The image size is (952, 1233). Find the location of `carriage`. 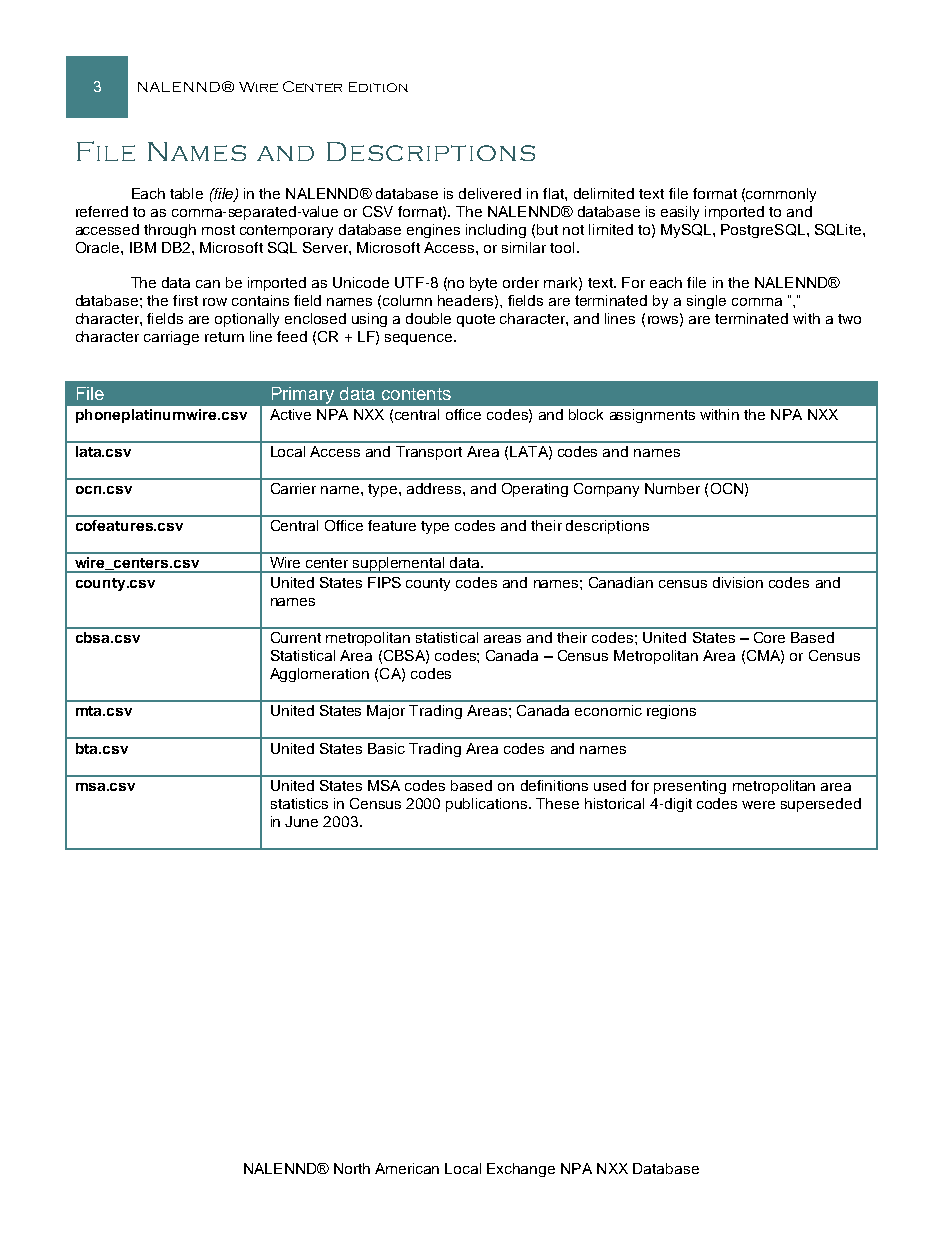

carriage is located at coordinates (171, 338).
